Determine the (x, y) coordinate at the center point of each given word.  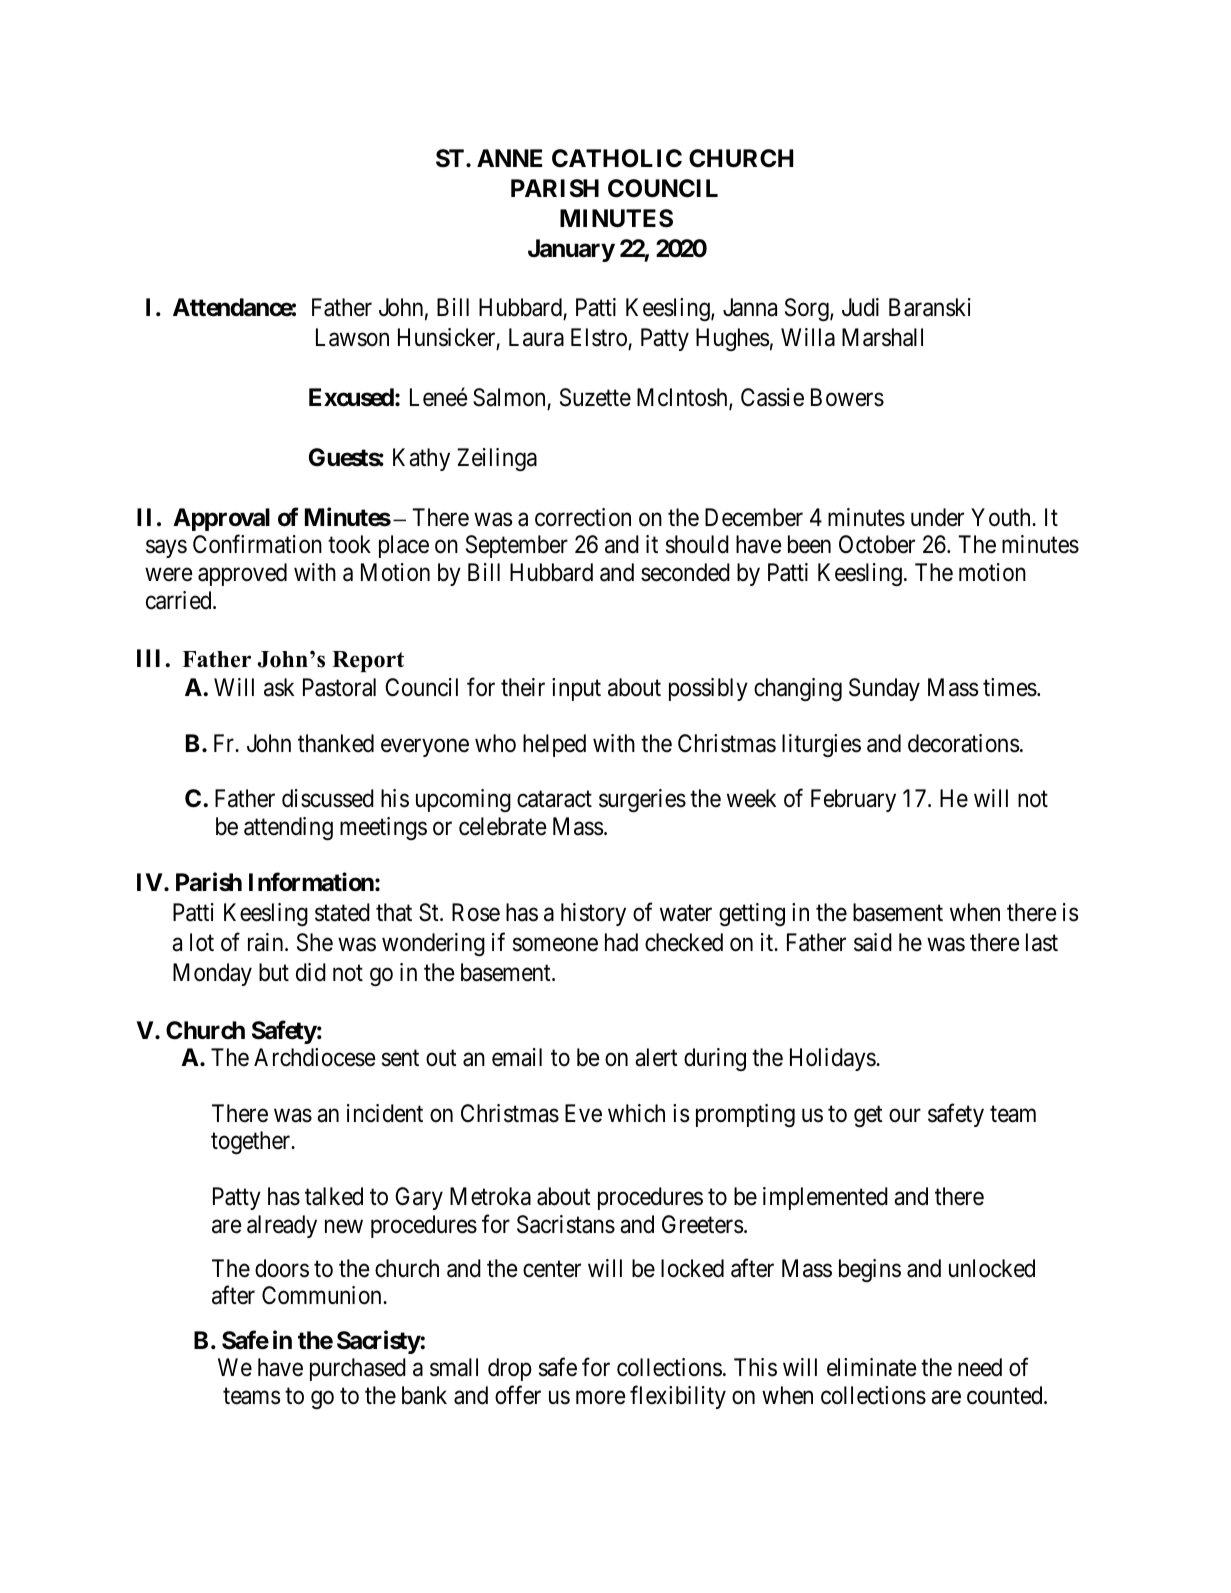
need (980, 1367)
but (274, 972)
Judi (860, 307)
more (601, 1398)
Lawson (352, 337)
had (621, 942)
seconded (685, 572)
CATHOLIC (617, 158)
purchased (358, 1369)
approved (242, 574)
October (877, 544)
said (873, 942)
